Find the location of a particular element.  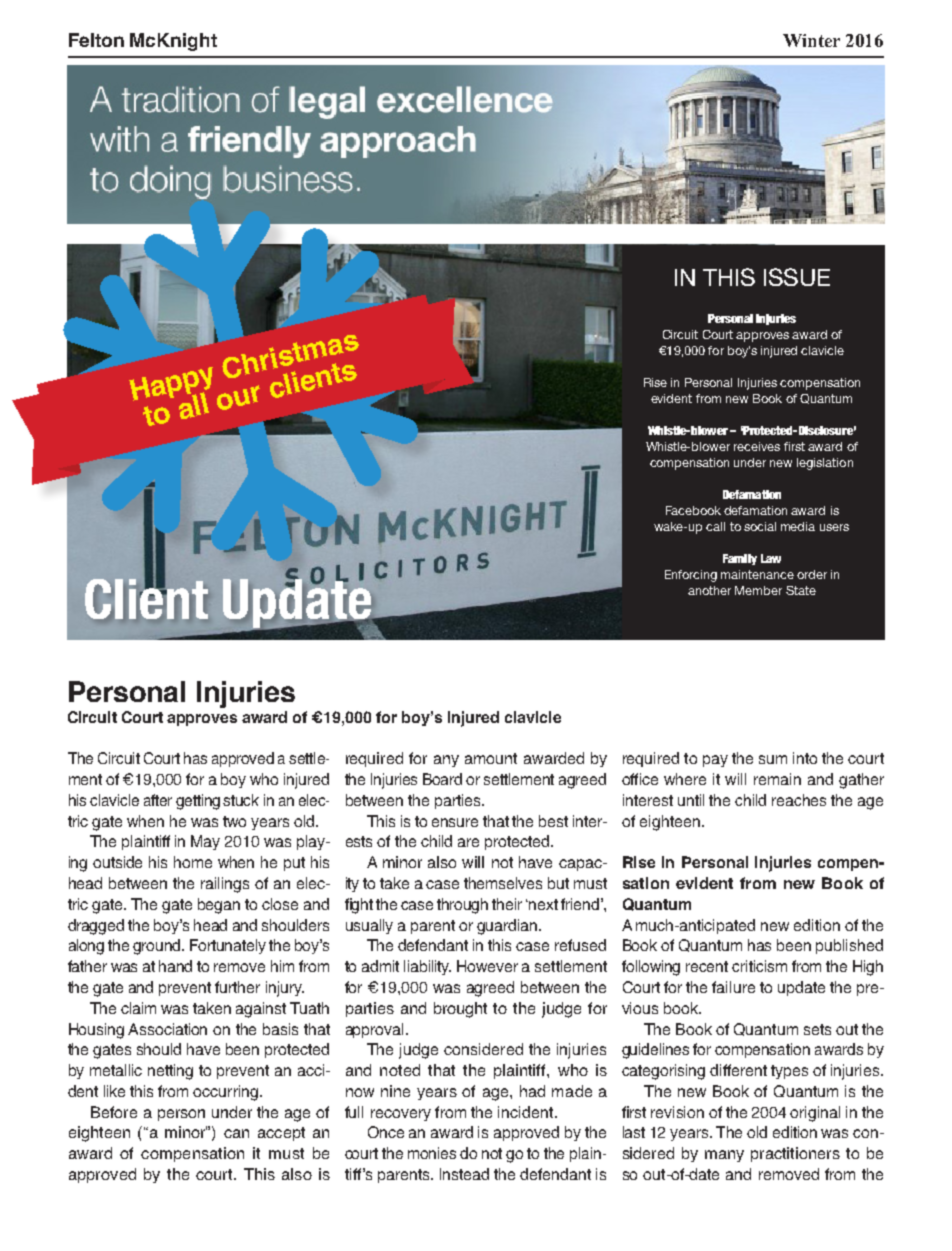

amount is located at coordinates (491, 758).
